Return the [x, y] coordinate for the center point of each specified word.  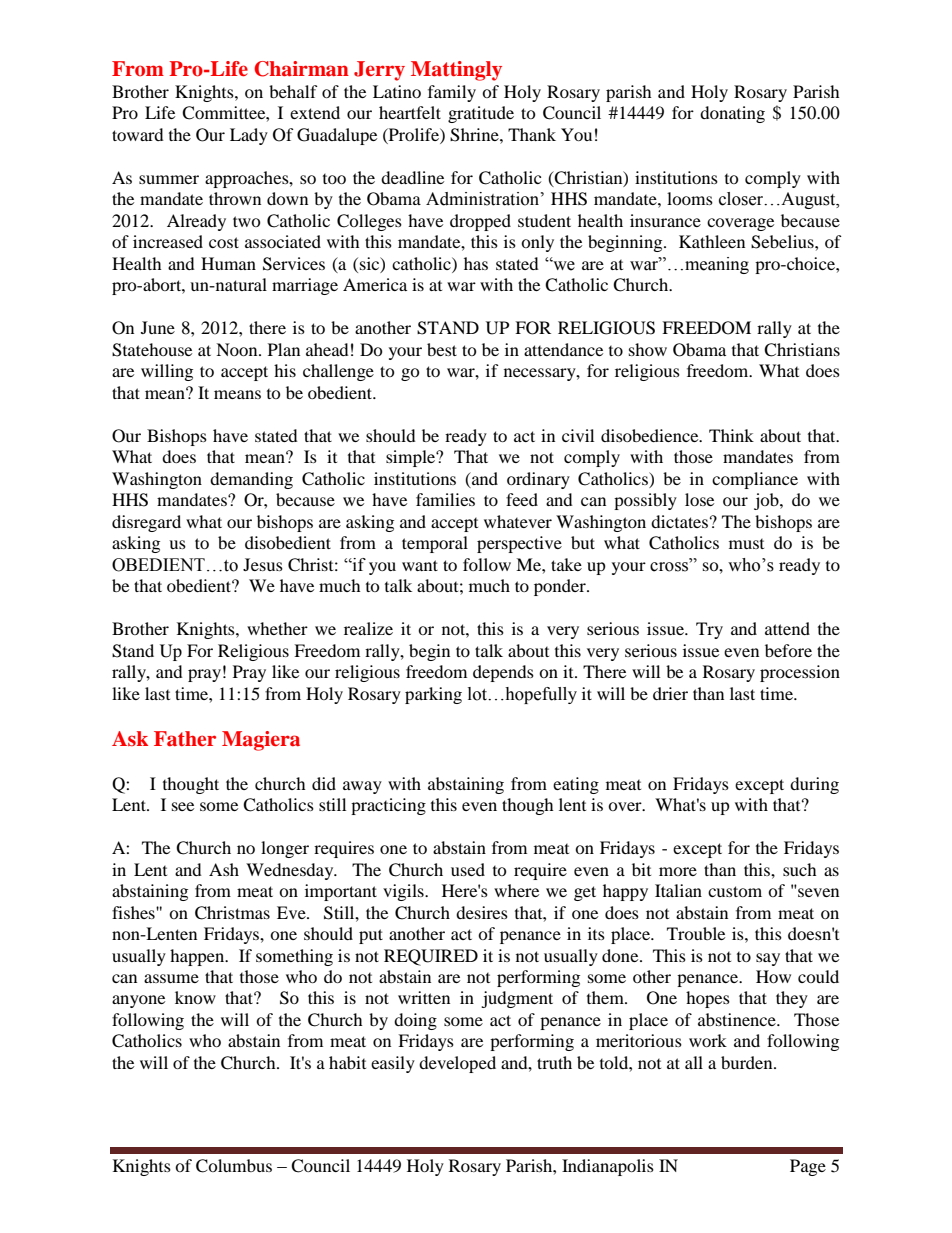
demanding [251, 480]
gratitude [481, 114]
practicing [388, 806]
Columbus [234, 1166]
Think [731, 435]
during [814, 785]
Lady [249, 136]
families [445, 499]
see [183, 806]
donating [732, 114]
